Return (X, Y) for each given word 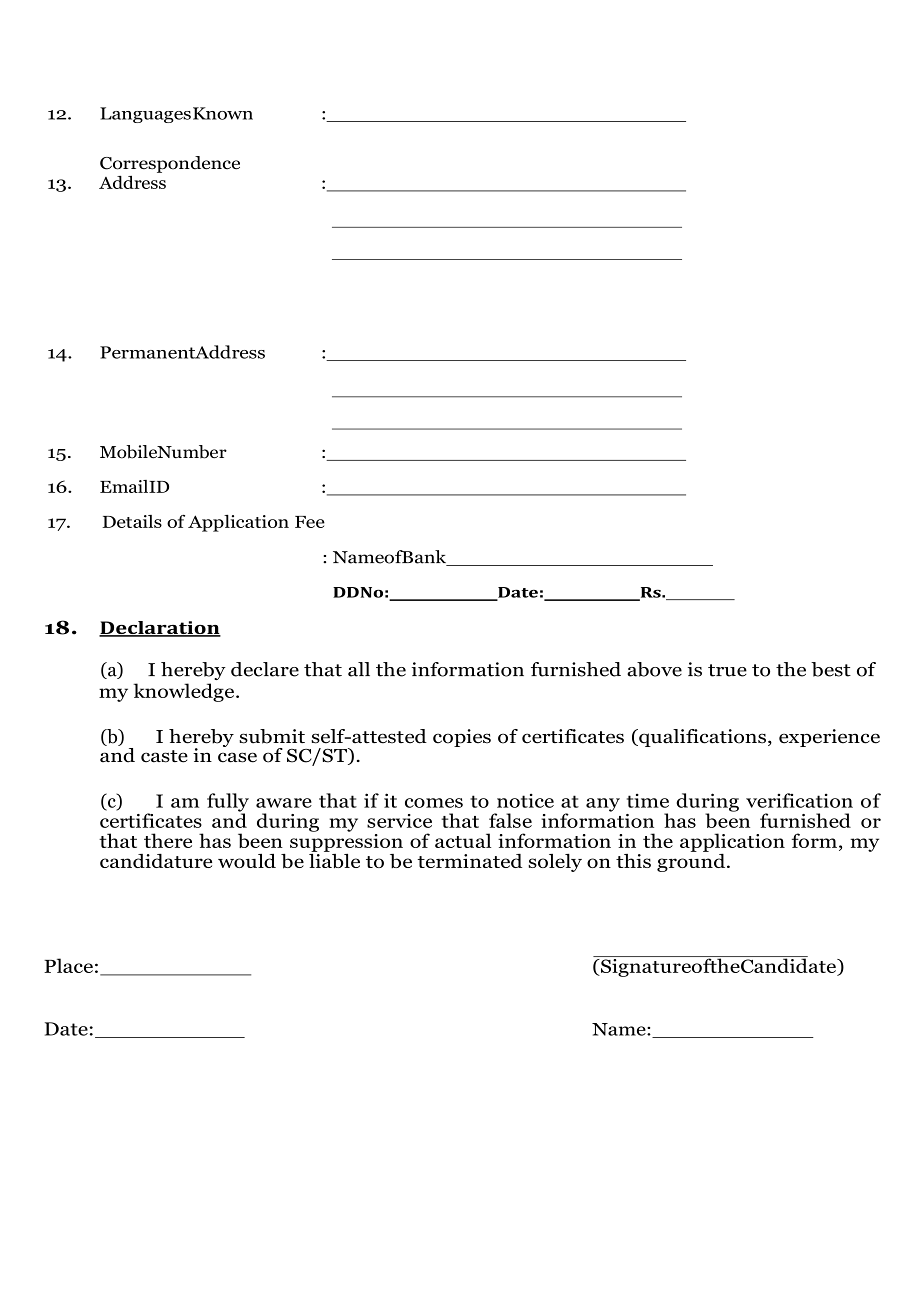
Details (132, 521)
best (831, 669)
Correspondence (170, 164)
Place (68, 965)
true (727, 670)
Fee (310, 522)
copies (462, 738)
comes (434, 803)
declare (265, 669)
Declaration (160, 629)
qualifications (701, 738)
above (654, 669)
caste (164, 756)
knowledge (185, 692)
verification (799, 800)
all (359, 669)
